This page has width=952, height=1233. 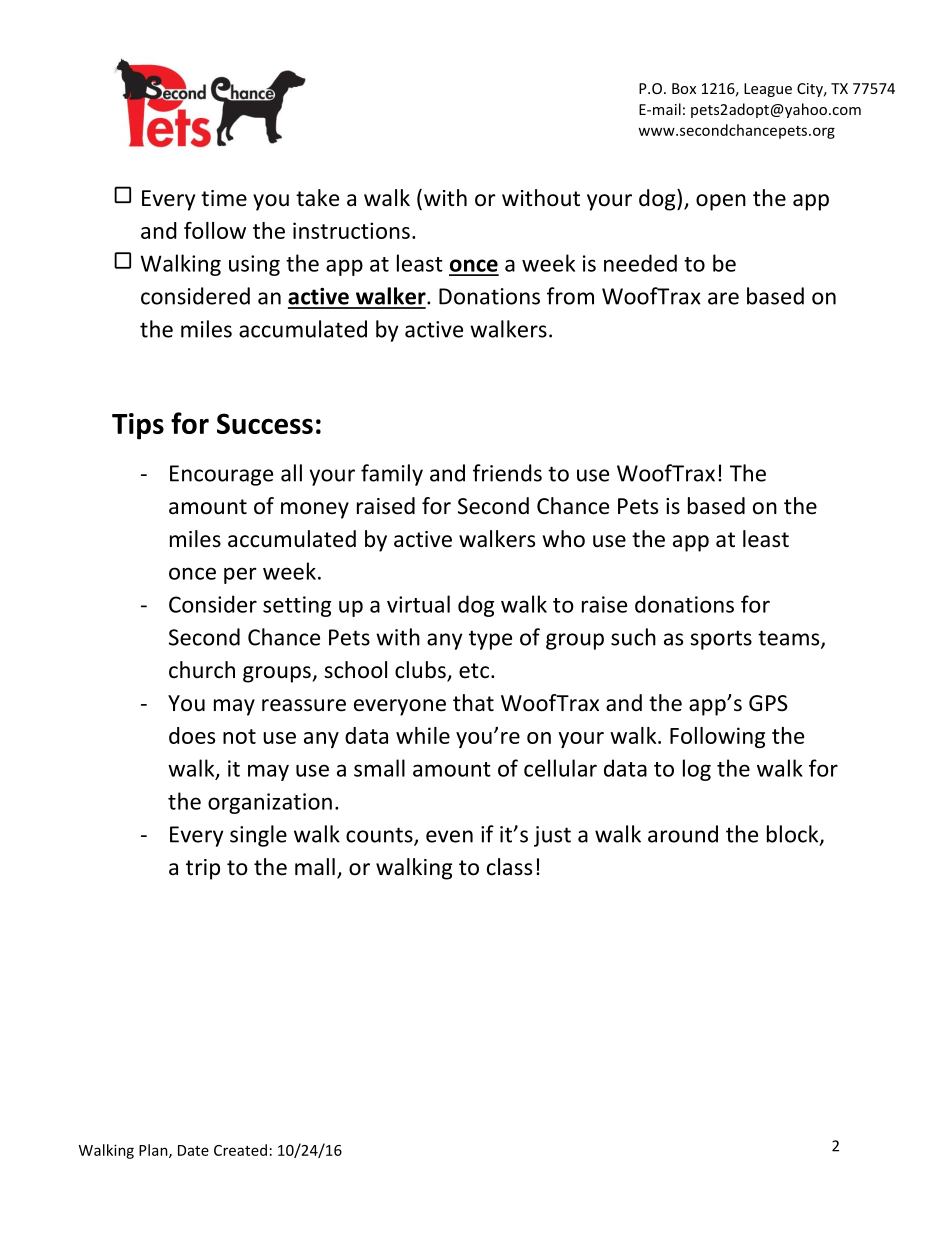 I want to click on Encourage, so click(x=221, y=475).
